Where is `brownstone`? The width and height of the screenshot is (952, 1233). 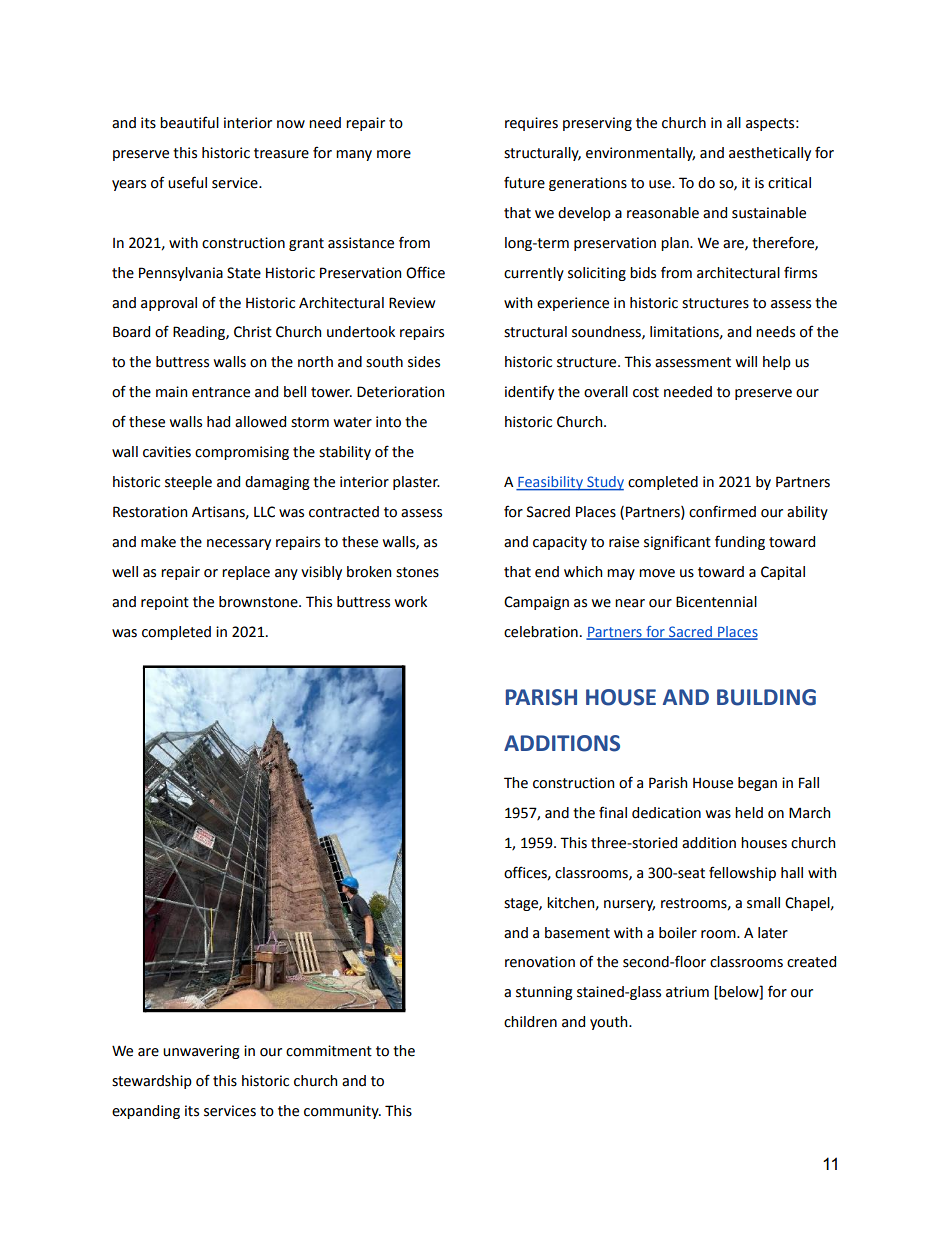 brownstone is located at coordinates (259, 602).
